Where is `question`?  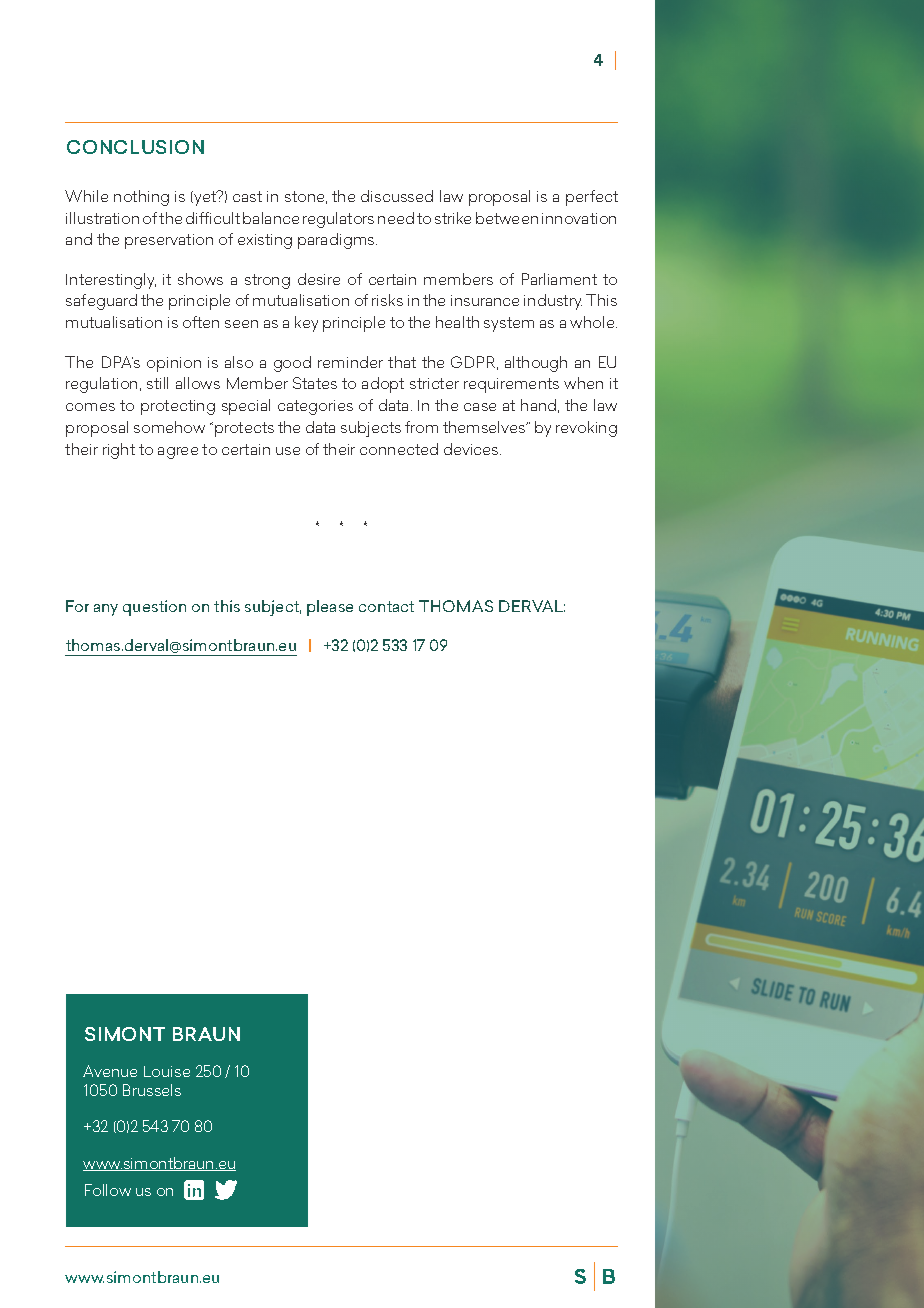
question is located at coordinates (154, 608).
